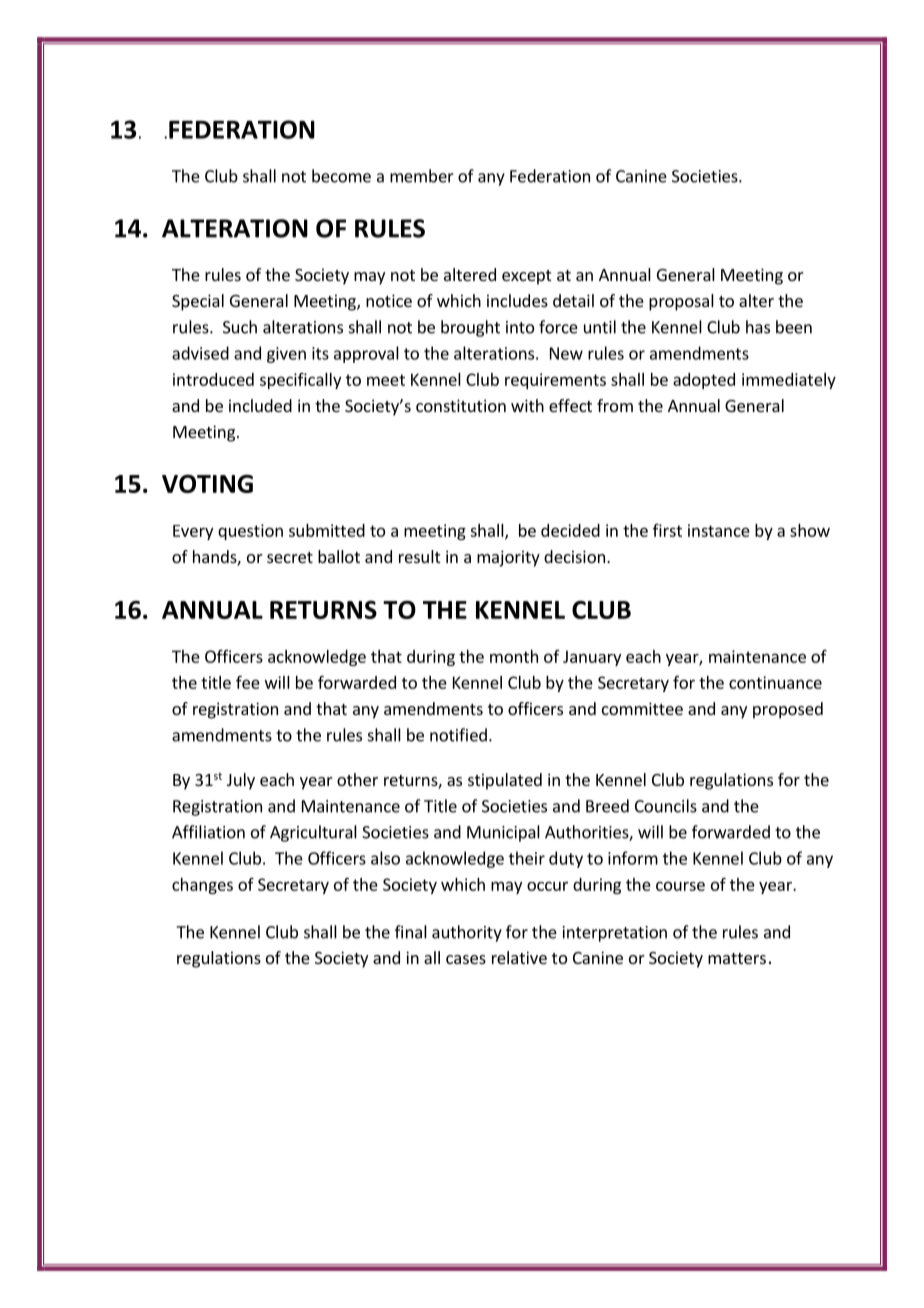  I want to click on question, so click(250, 532).
